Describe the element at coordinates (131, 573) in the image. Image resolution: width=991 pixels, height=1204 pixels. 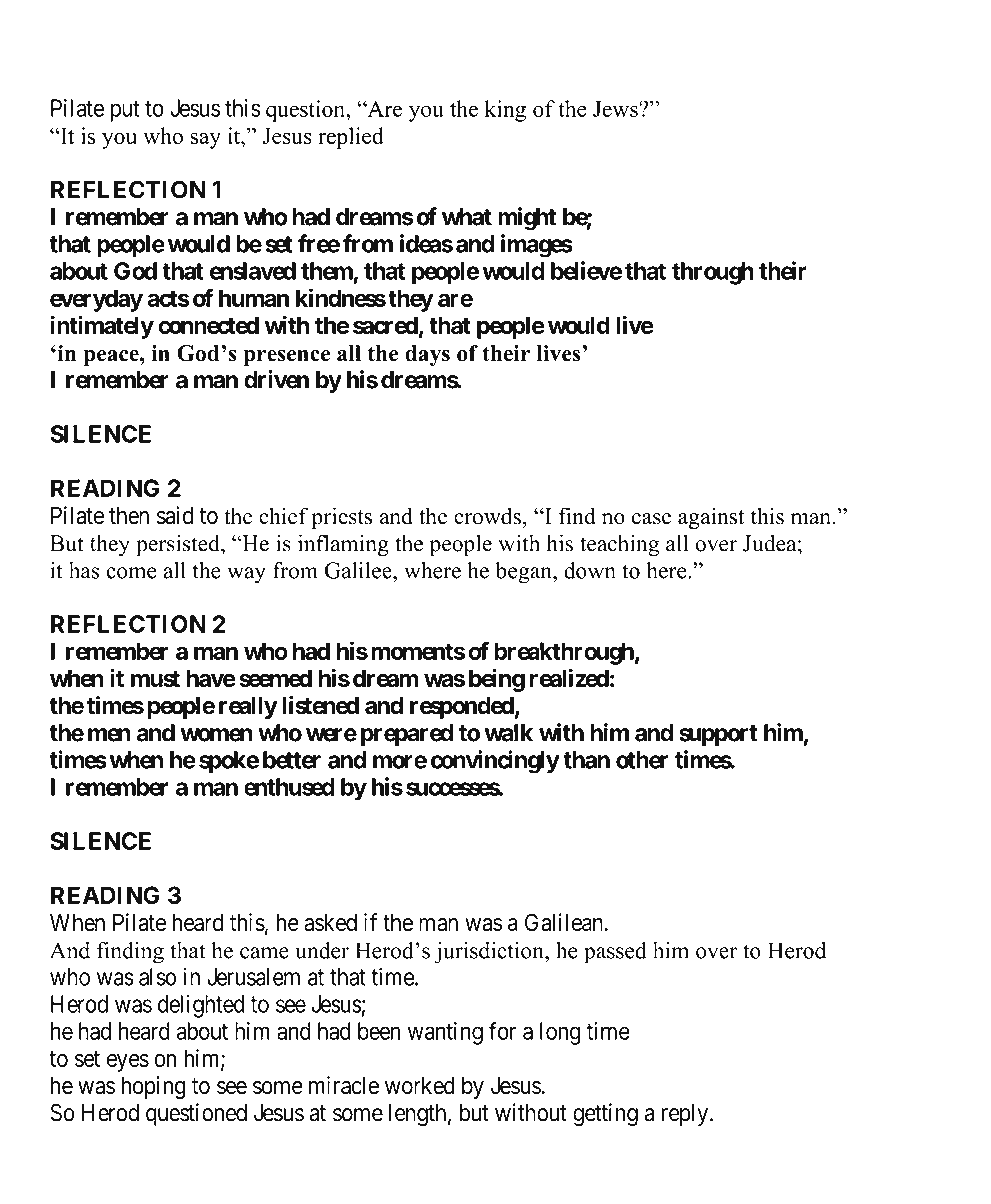
I see `come` at that location.
